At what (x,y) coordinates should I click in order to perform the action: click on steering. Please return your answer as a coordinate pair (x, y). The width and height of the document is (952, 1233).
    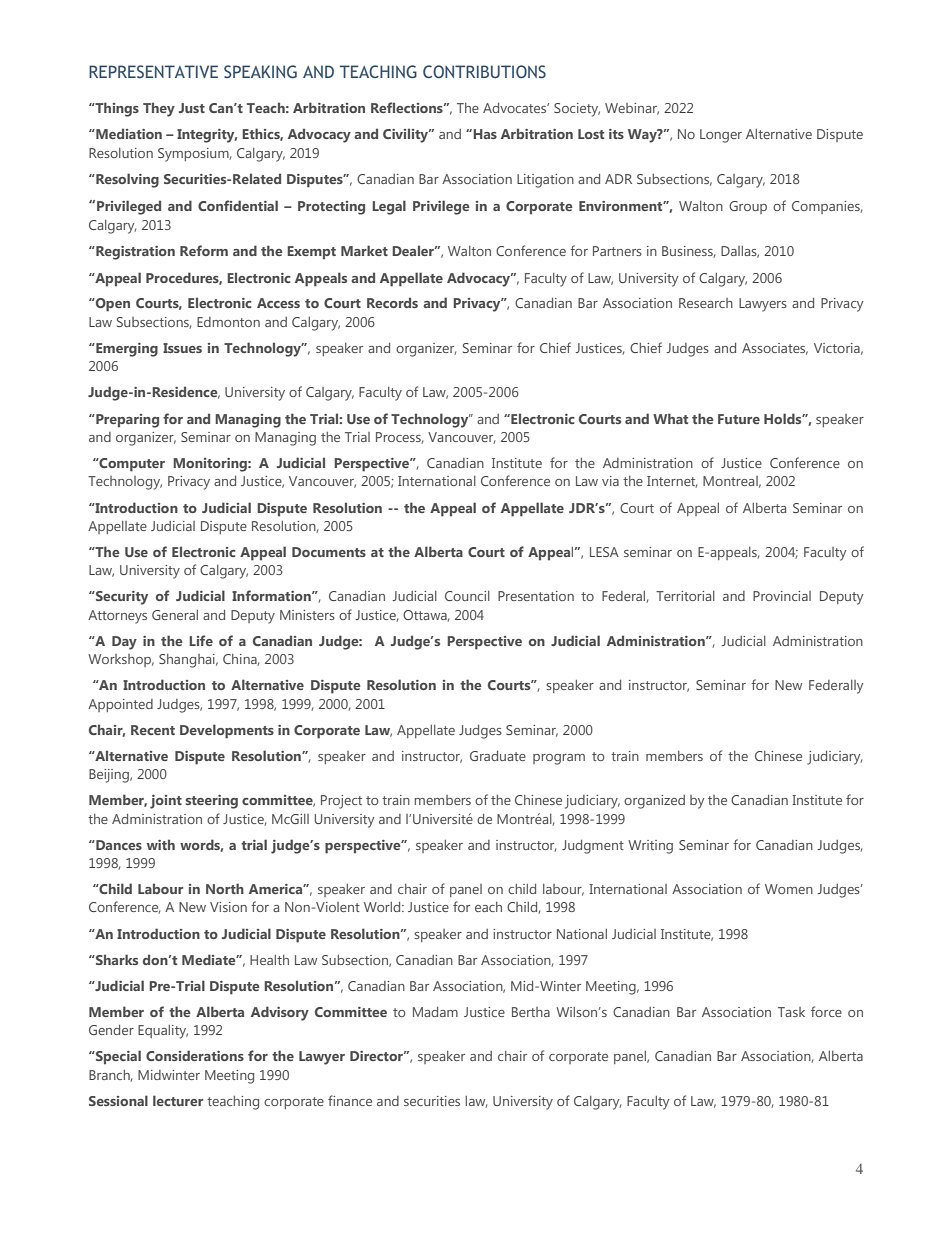
    Looking at the image, I should click on (212, 802).
